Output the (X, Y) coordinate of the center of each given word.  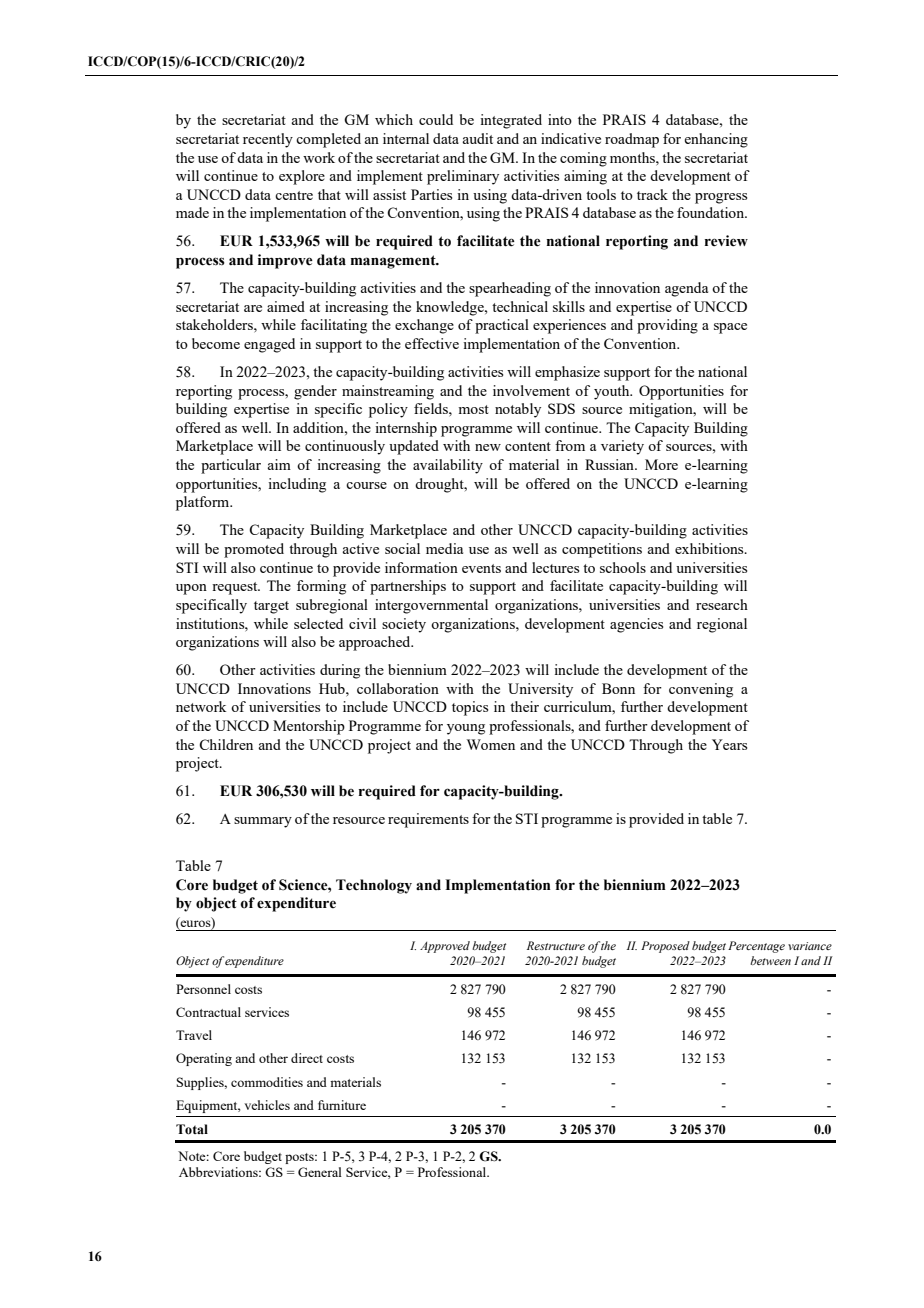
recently (268, 140)
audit (477, 138)
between (770, 960)
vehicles (267, 1105)
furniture (342, 1105)
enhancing (716, 140)
